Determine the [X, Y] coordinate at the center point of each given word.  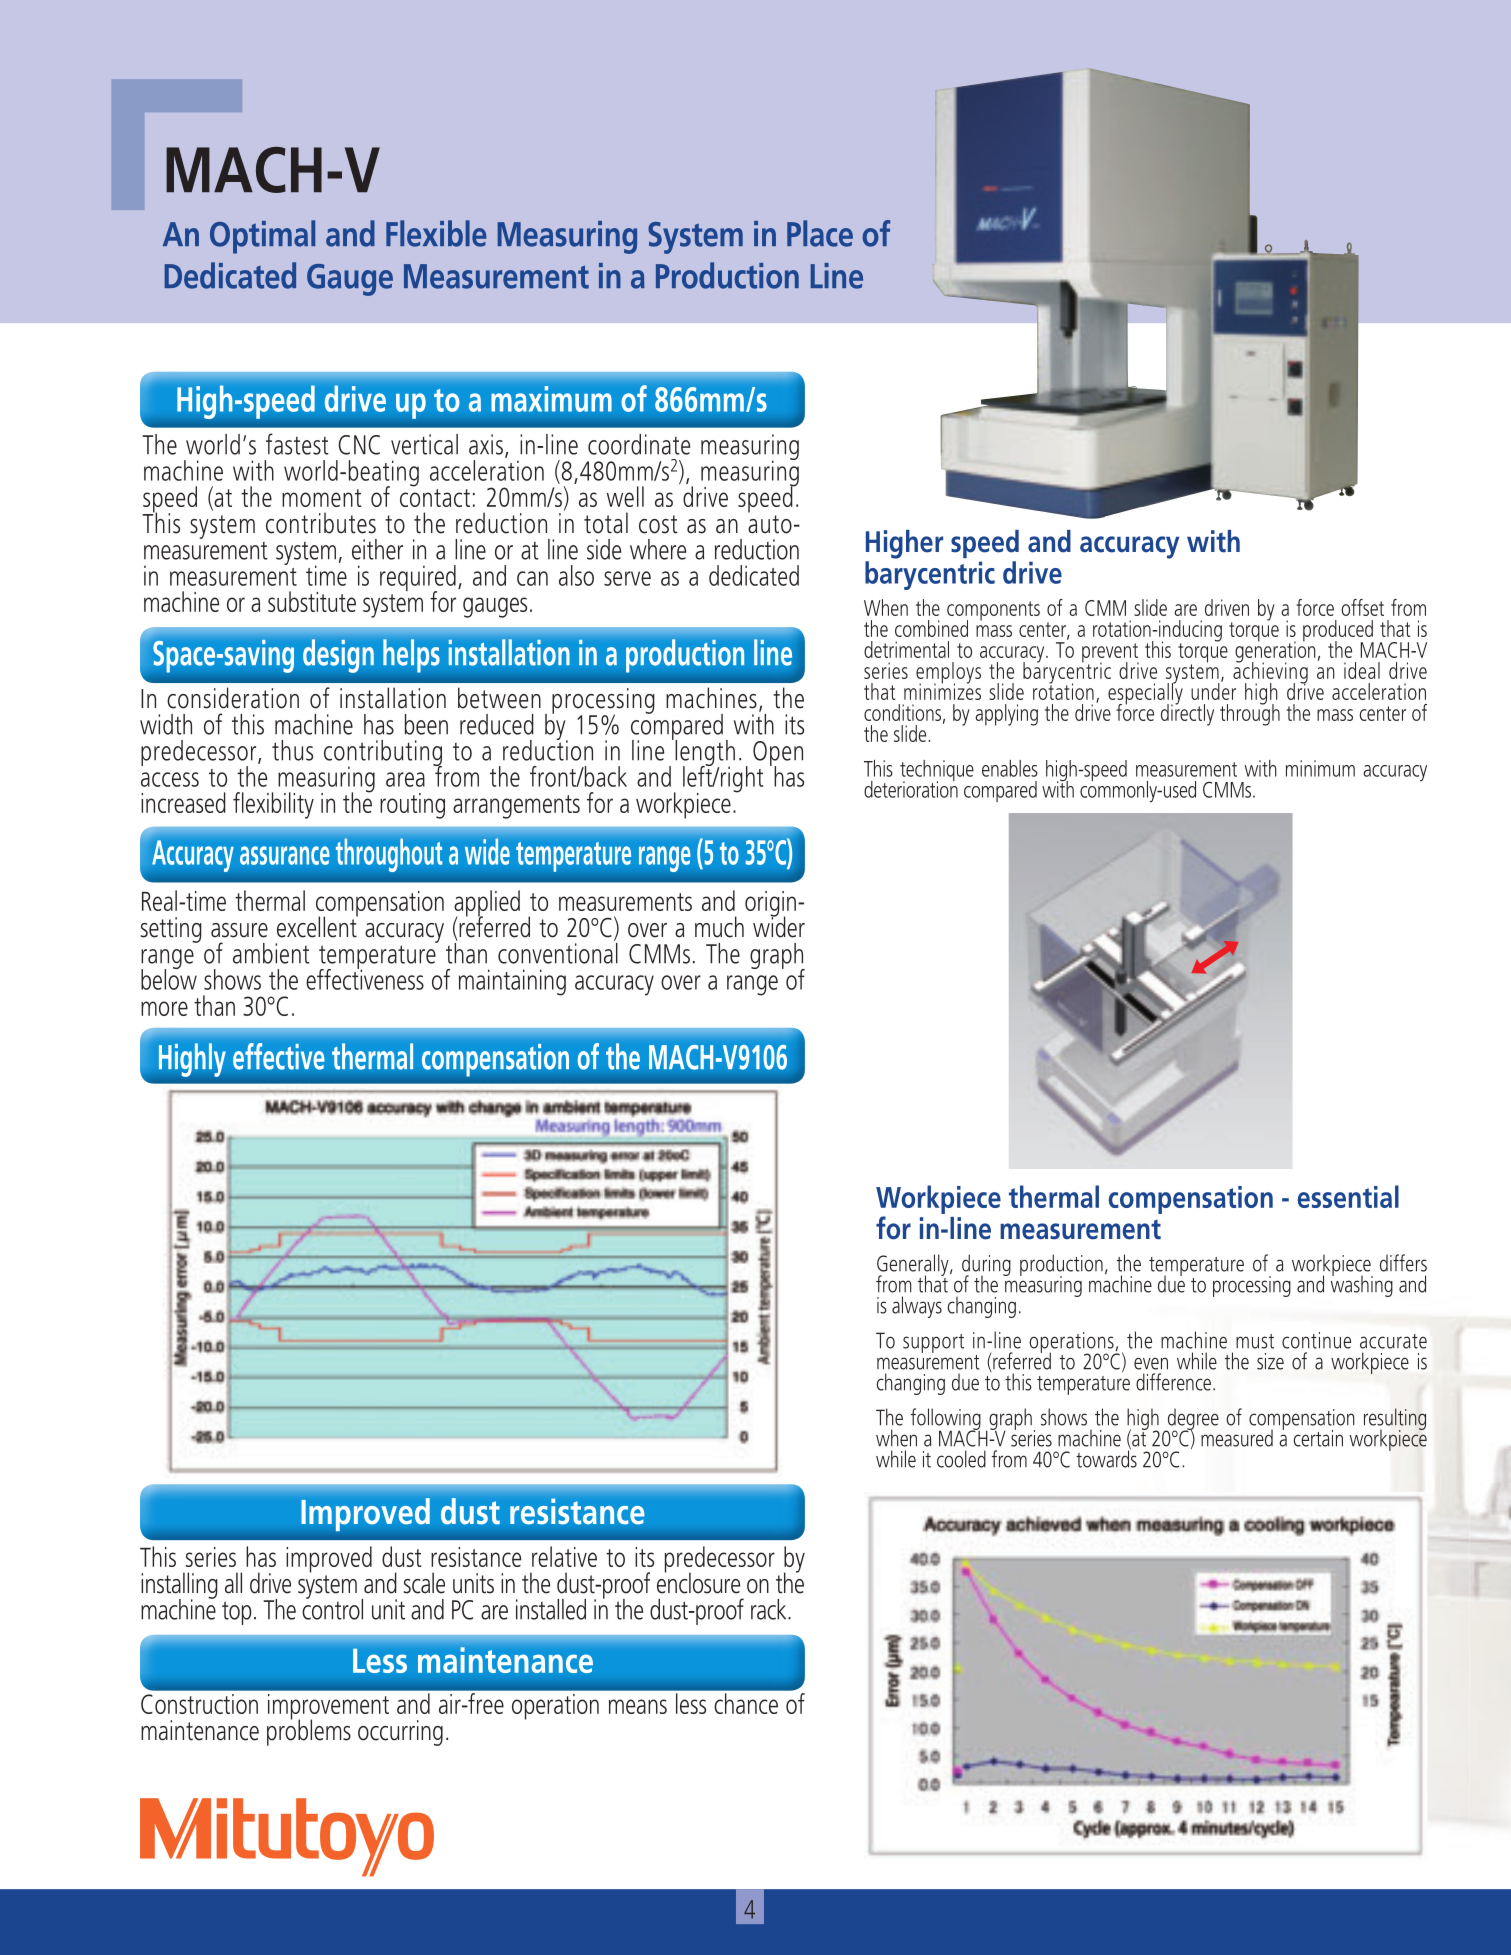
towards [1106, 1458]
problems [309, 1731]
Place [820, 233]
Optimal [262, 237]
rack [770, 1609]
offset [1362, 607]
